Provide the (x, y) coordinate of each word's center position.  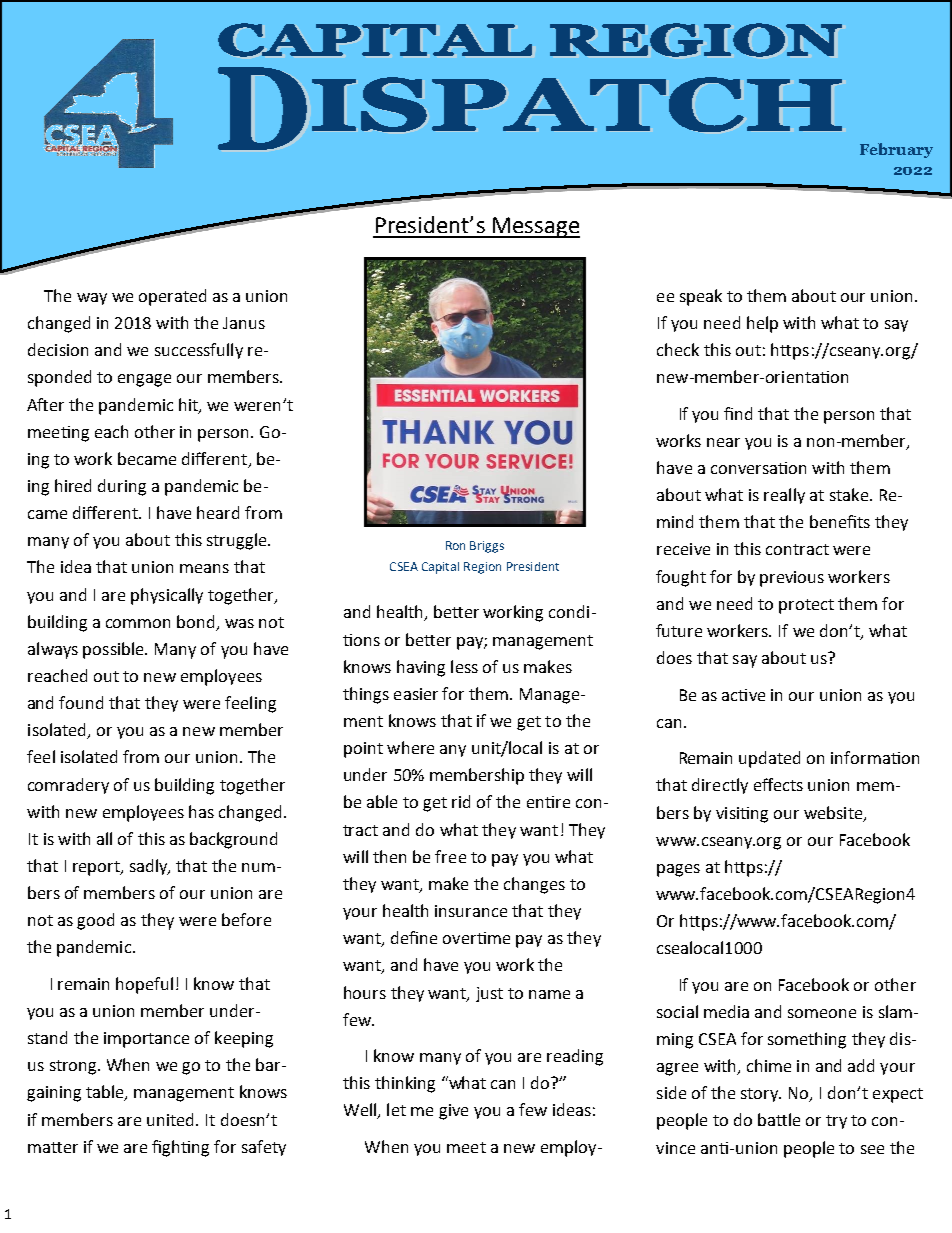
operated (172, 297)
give (453, 1112)
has (201, 811)
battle (779, 1119)
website (834, 813)
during (122, 487)
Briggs (487, 547)
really (784, 496)
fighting (180, 1148)
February (896, 150)
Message (535, 227)
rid (461, 801)
